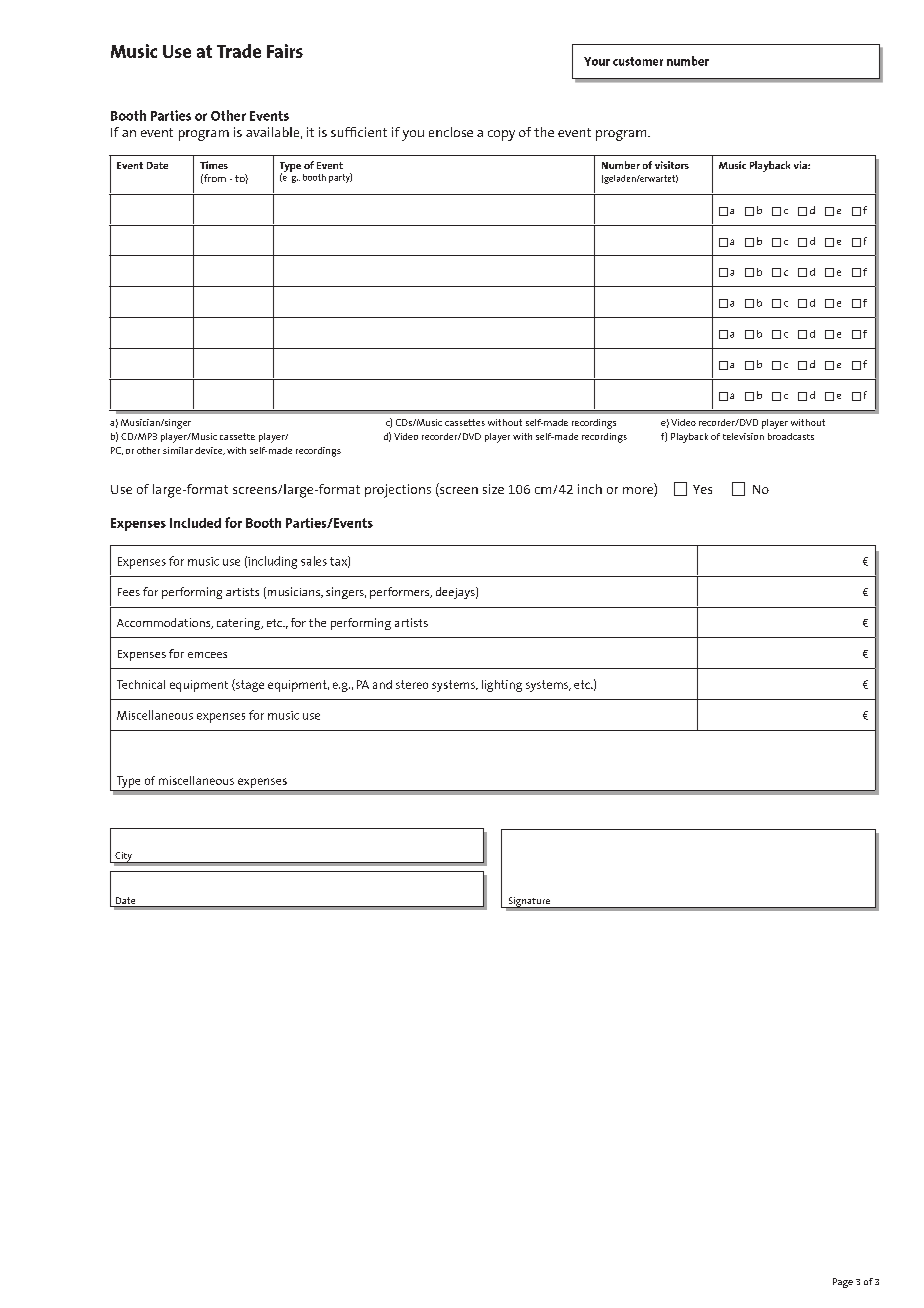  What do you see at coordinates (249, 685) in the page?
I see `stage` at bounding box center [249, 685].
